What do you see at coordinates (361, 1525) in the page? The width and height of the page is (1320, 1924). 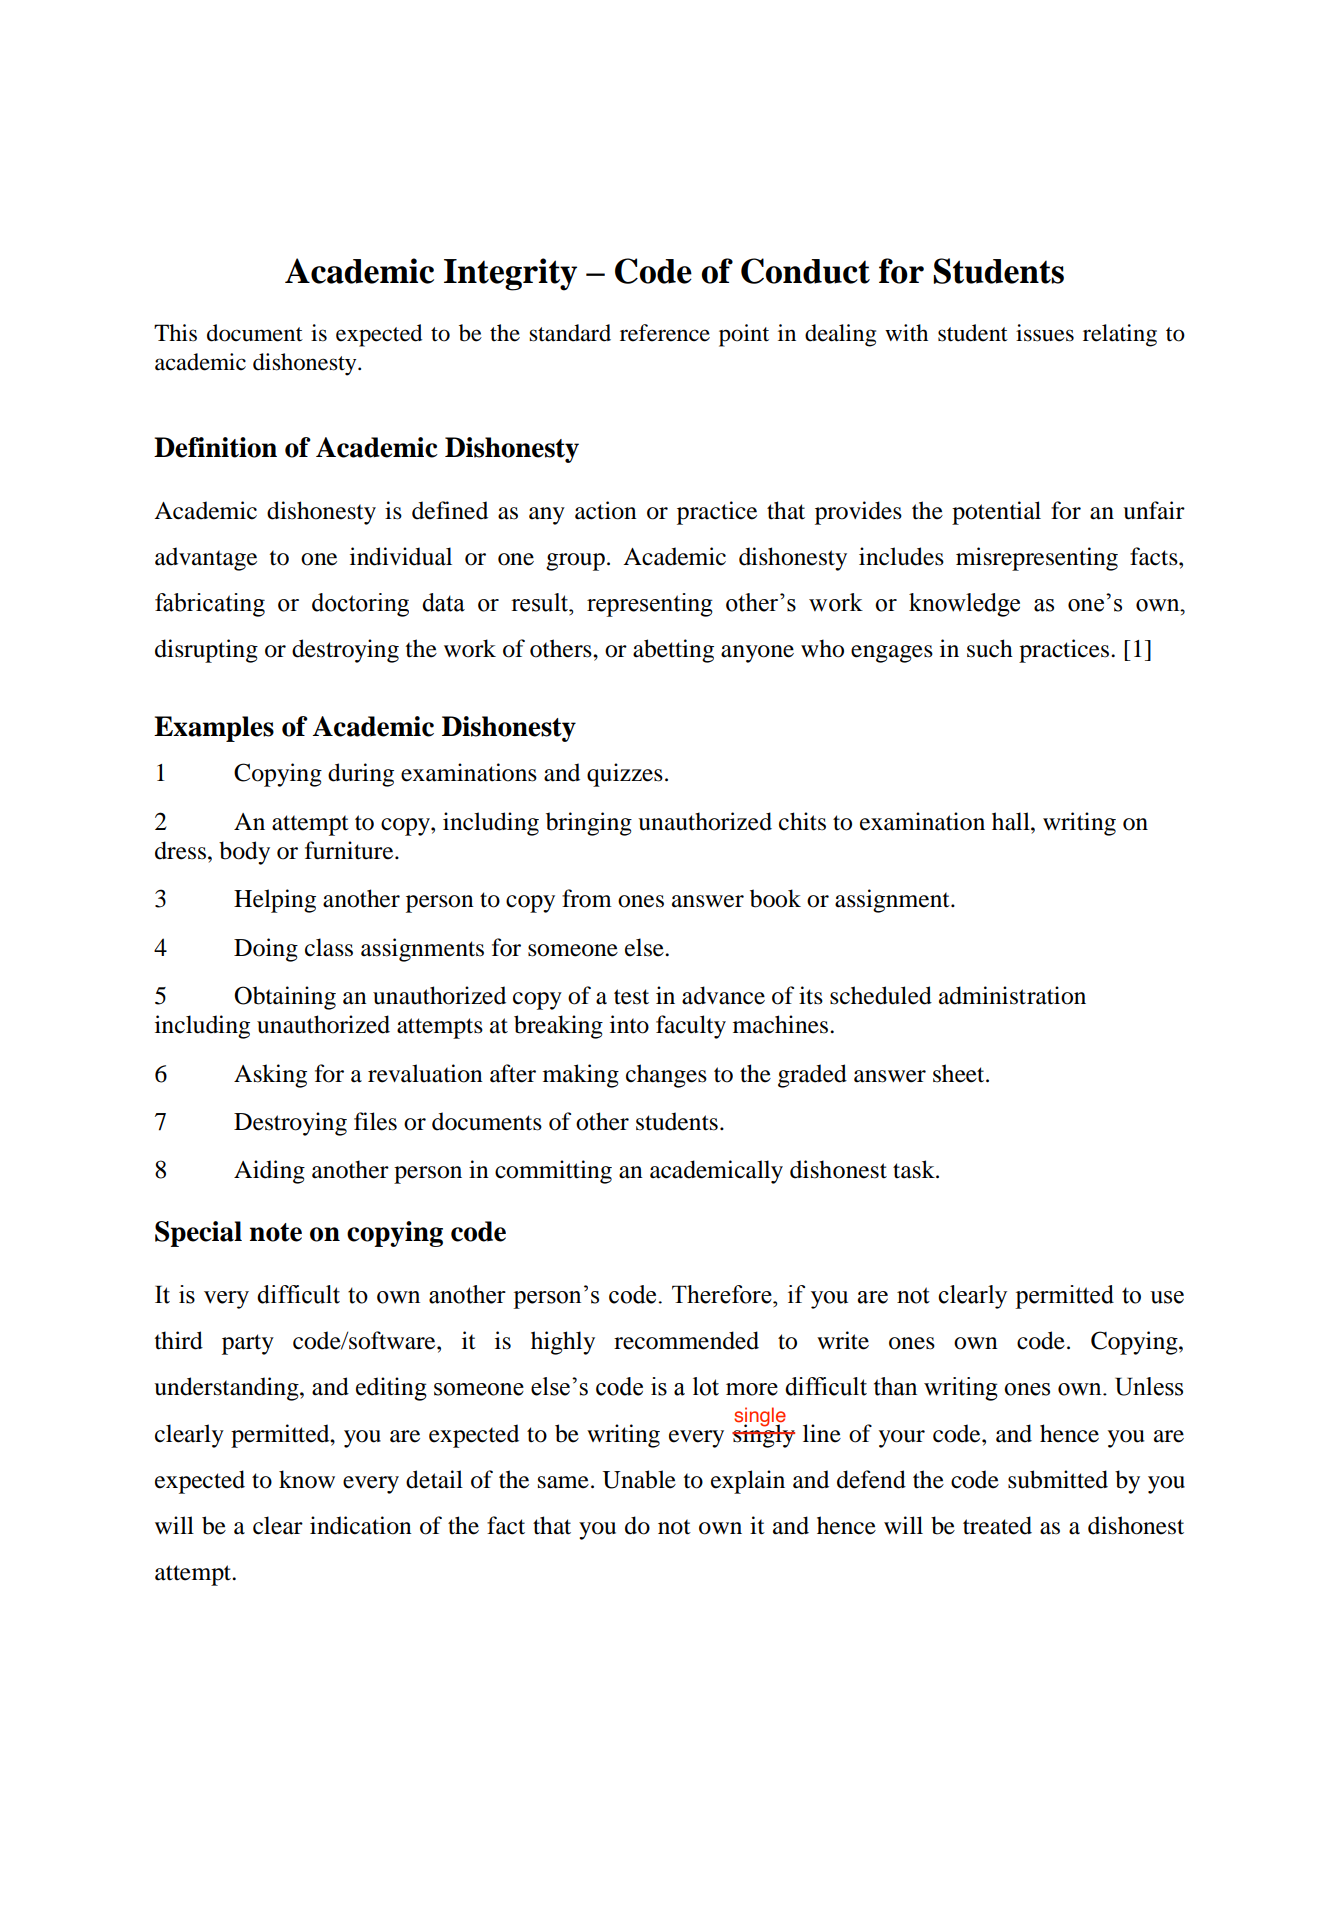 I see `indication` at bounding box center [361, 1525].
